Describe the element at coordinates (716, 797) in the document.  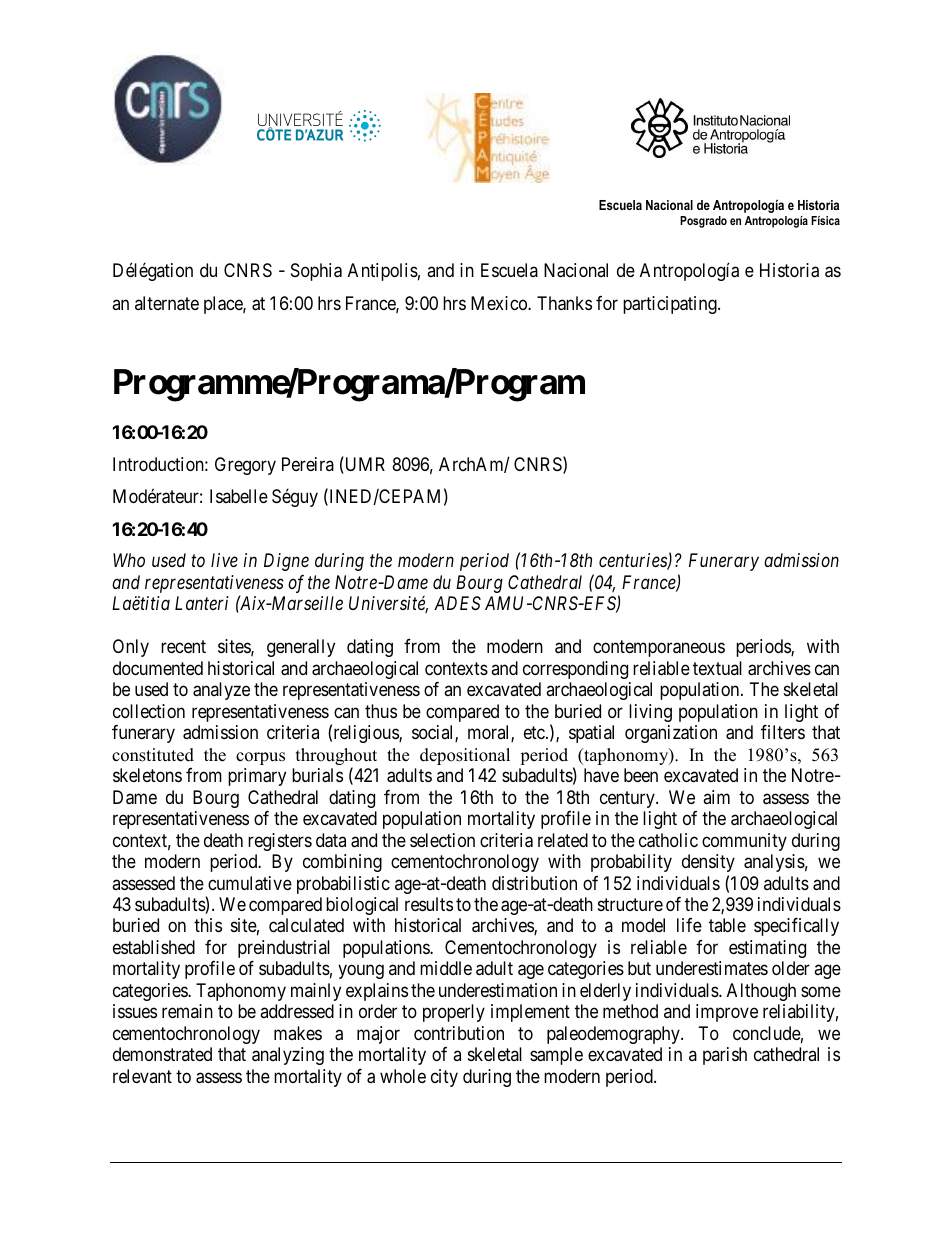
I see `aim` at that location.
